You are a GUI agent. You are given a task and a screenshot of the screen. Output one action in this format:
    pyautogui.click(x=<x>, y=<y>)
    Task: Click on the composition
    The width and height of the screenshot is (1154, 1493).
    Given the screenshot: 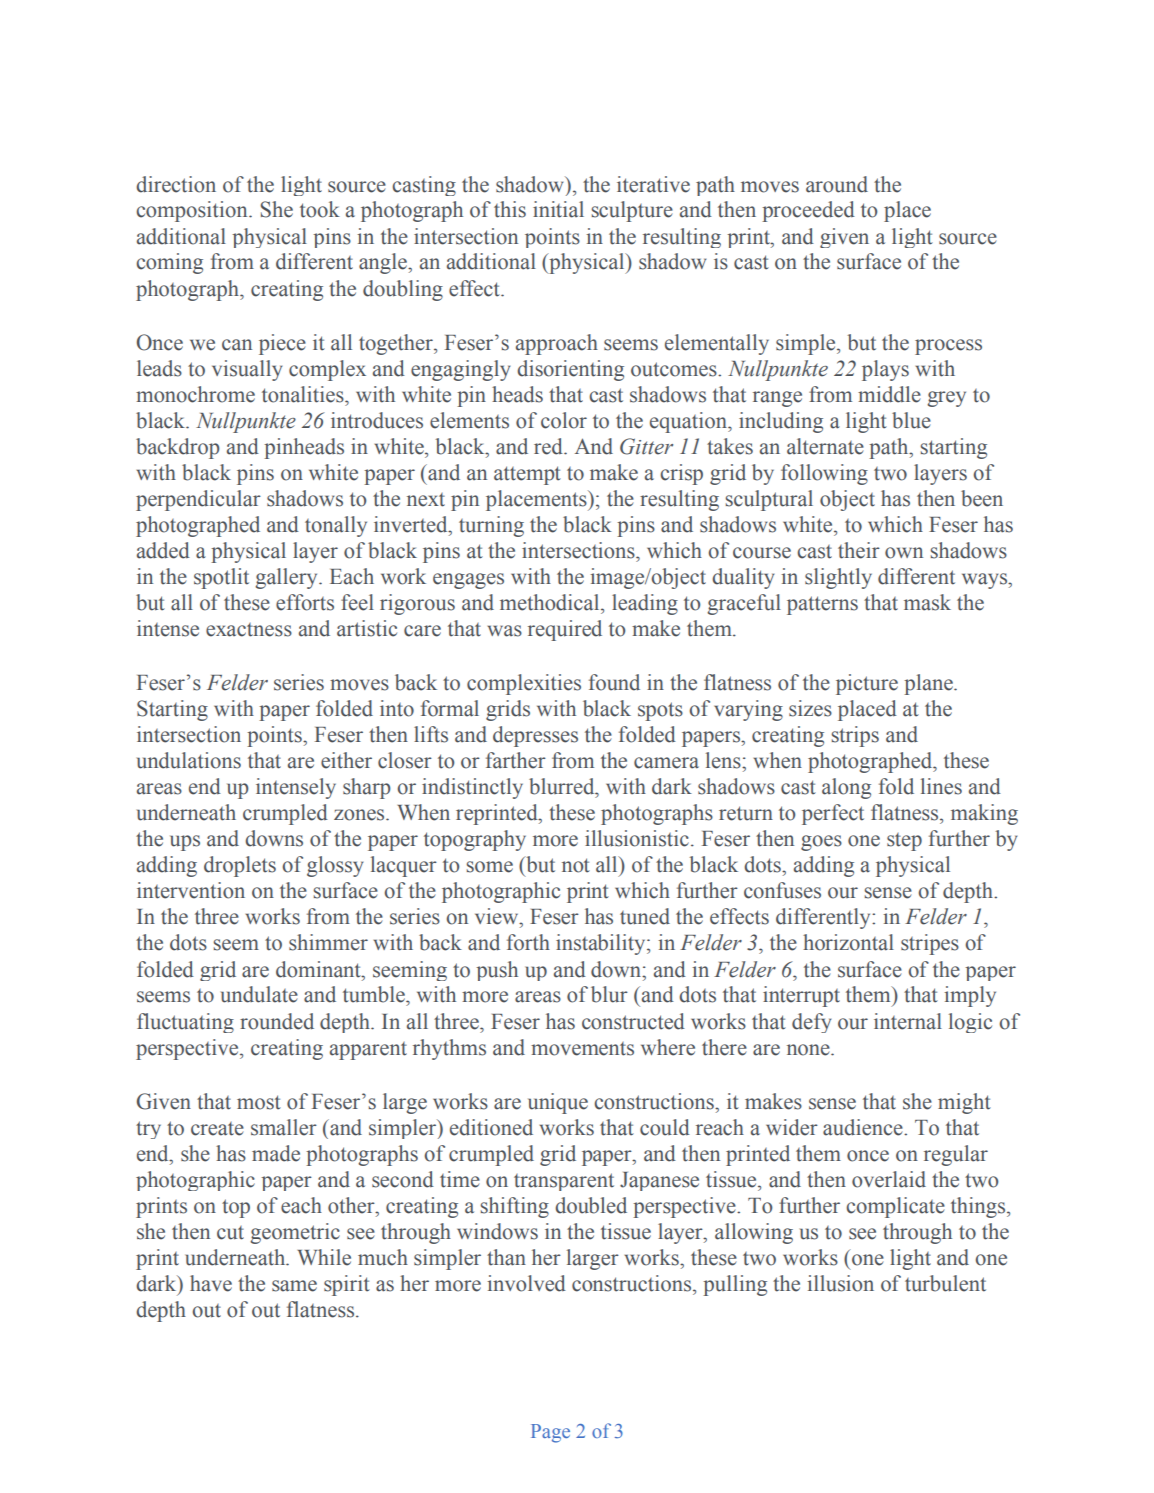 What is the action you would take?
    pyautogui.click(x=193, y=211)
